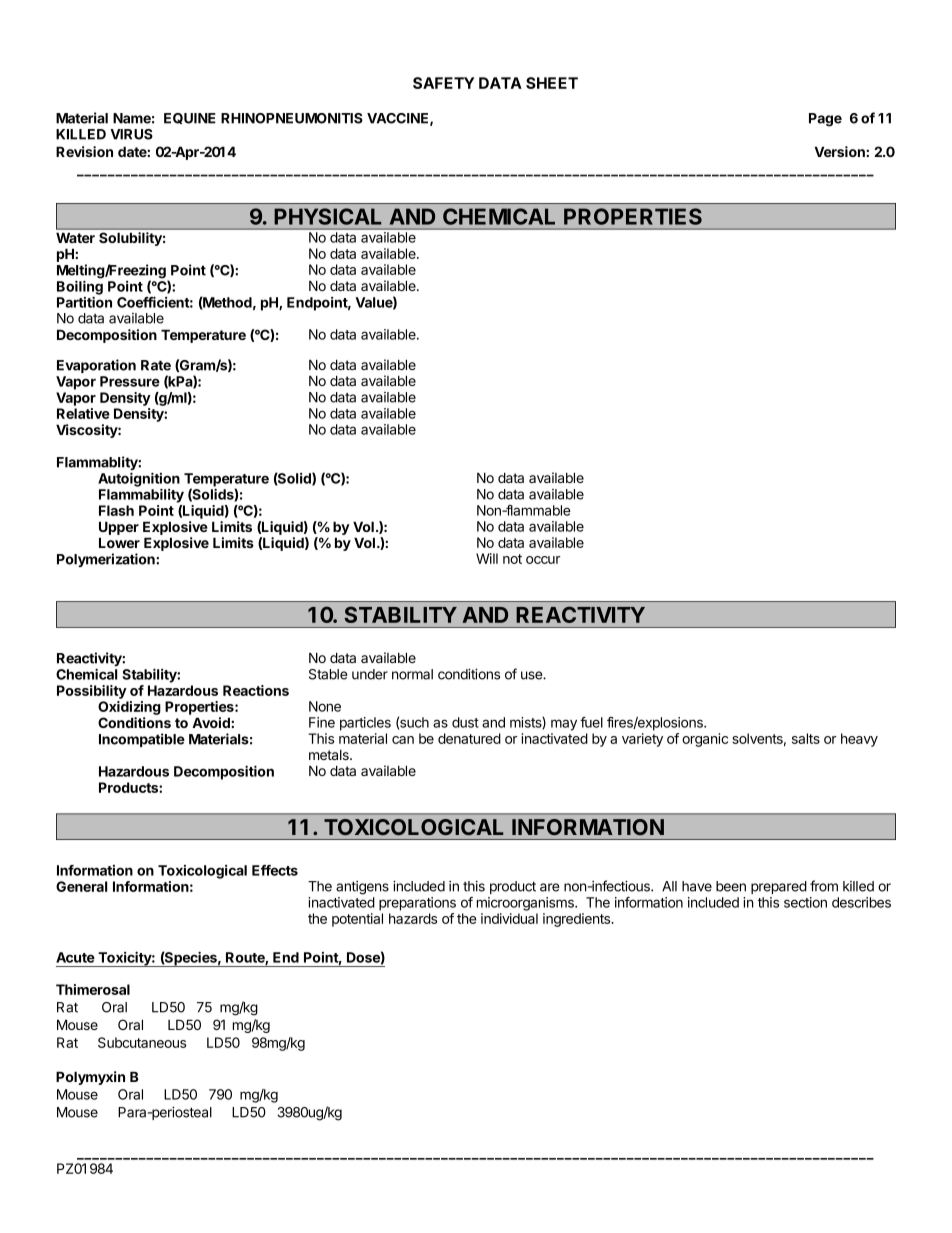  Describe the element at coordinates (190, 118) in the screenshot. I see `EQUINE` at that location.
